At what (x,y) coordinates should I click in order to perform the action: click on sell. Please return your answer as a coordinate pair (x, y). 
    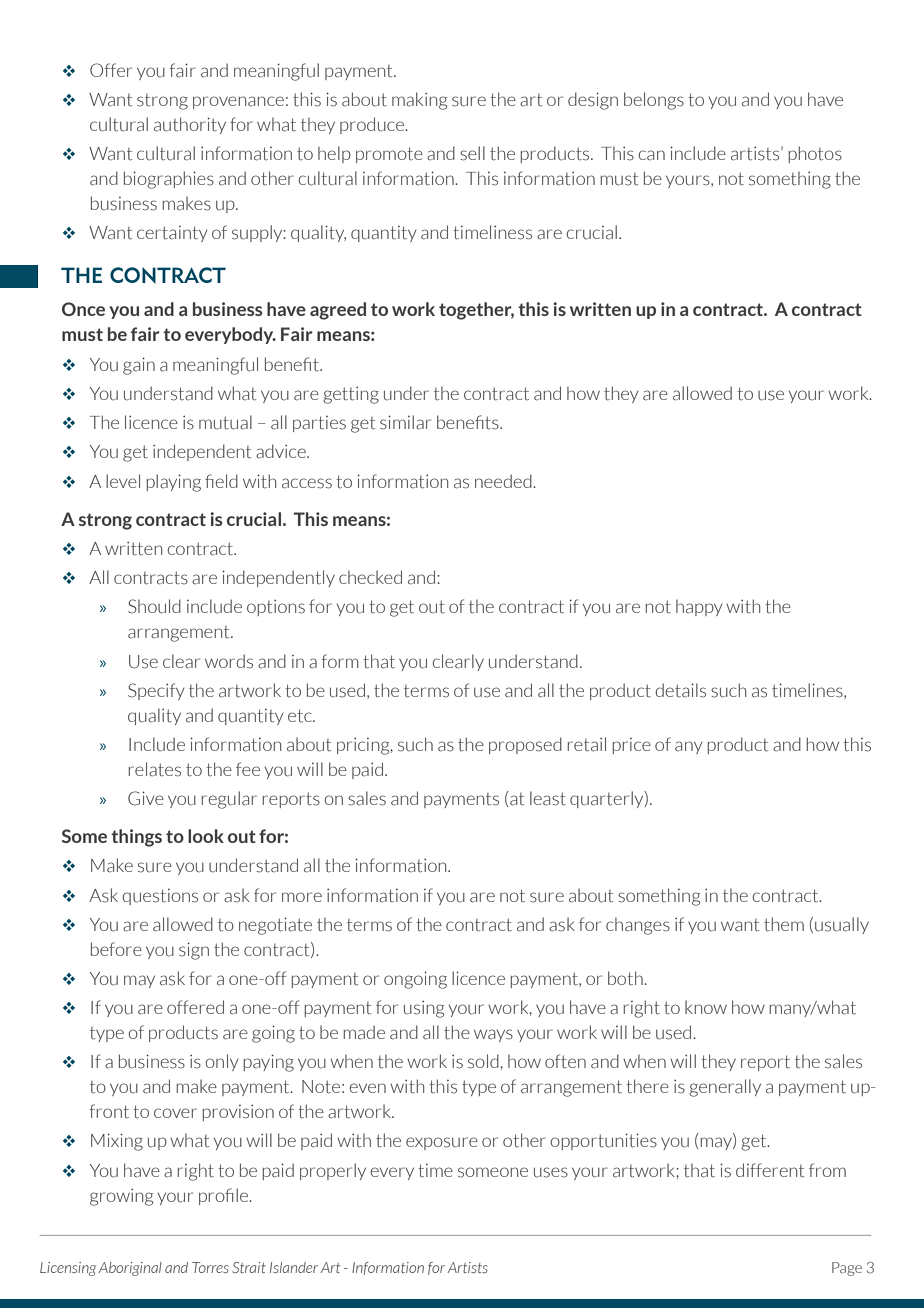
    Looking at the image, I should click on (472, 153).
